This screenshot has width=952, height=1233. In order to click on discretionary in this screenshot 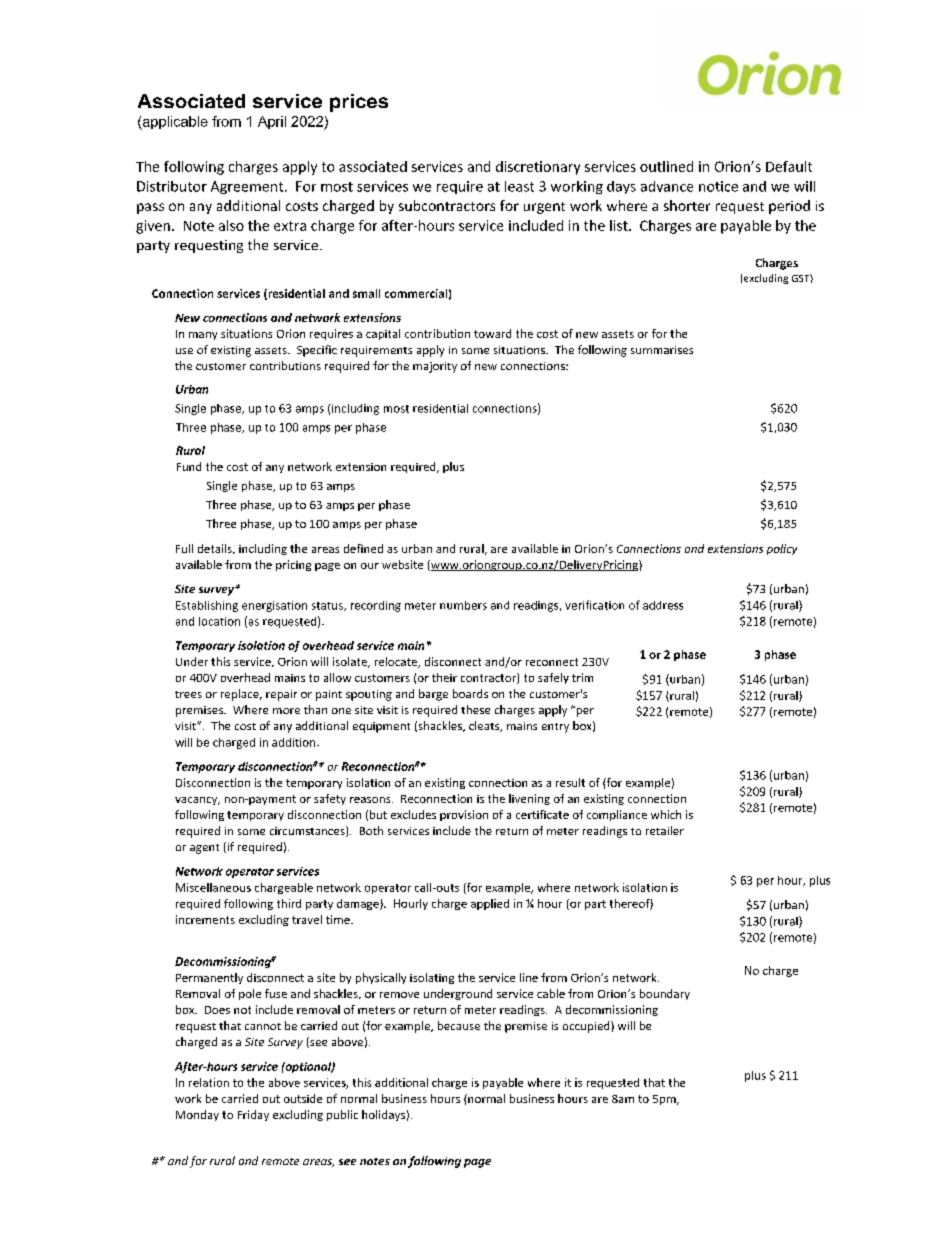, I will do `click(538, 168)`.
